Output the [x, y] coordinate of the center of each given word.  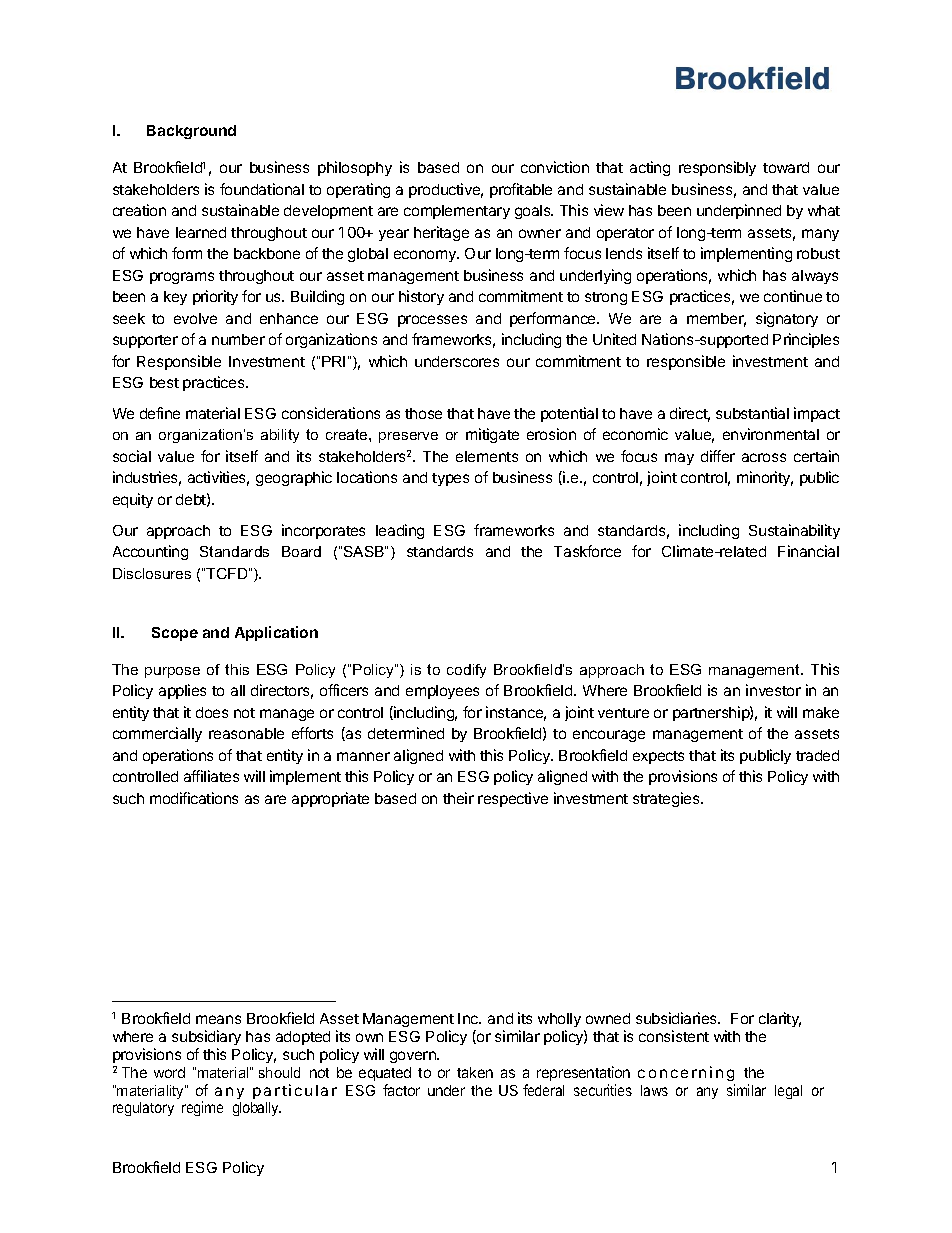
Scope [175, 634]
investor [773, 690]
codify [466, 671]
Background [191, 132]
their [458, 798]
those [423, 413]
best [164, 382]
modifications [194, 798]
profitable [521, 190]
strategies [667, 799]
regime [202, 1108]
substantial [752, 413]
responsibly [717, 168]
